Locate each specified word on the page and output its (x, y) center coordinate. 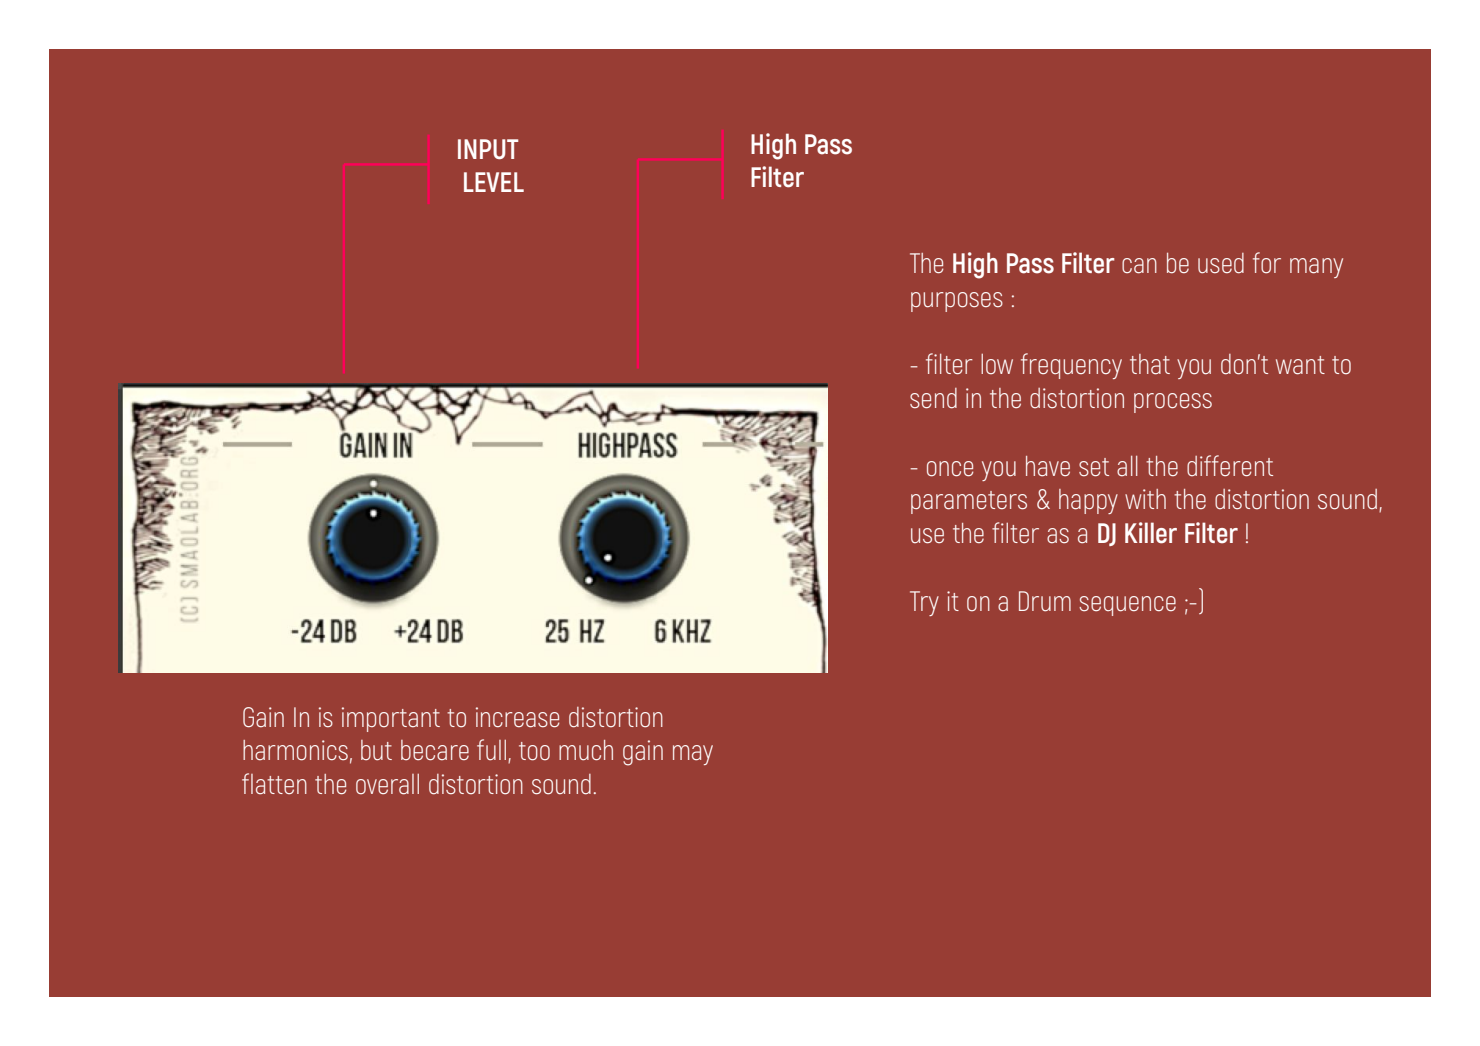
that (1150, 364)
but (376, 750)
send (933, 398)
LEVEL (494, 182)
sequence (1127, 606)
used (1221, 263)
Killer (1151, 533)
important (391, 719)
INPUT (488, 149)
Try (924, 603)
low (997, 364)
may (693, 755)
